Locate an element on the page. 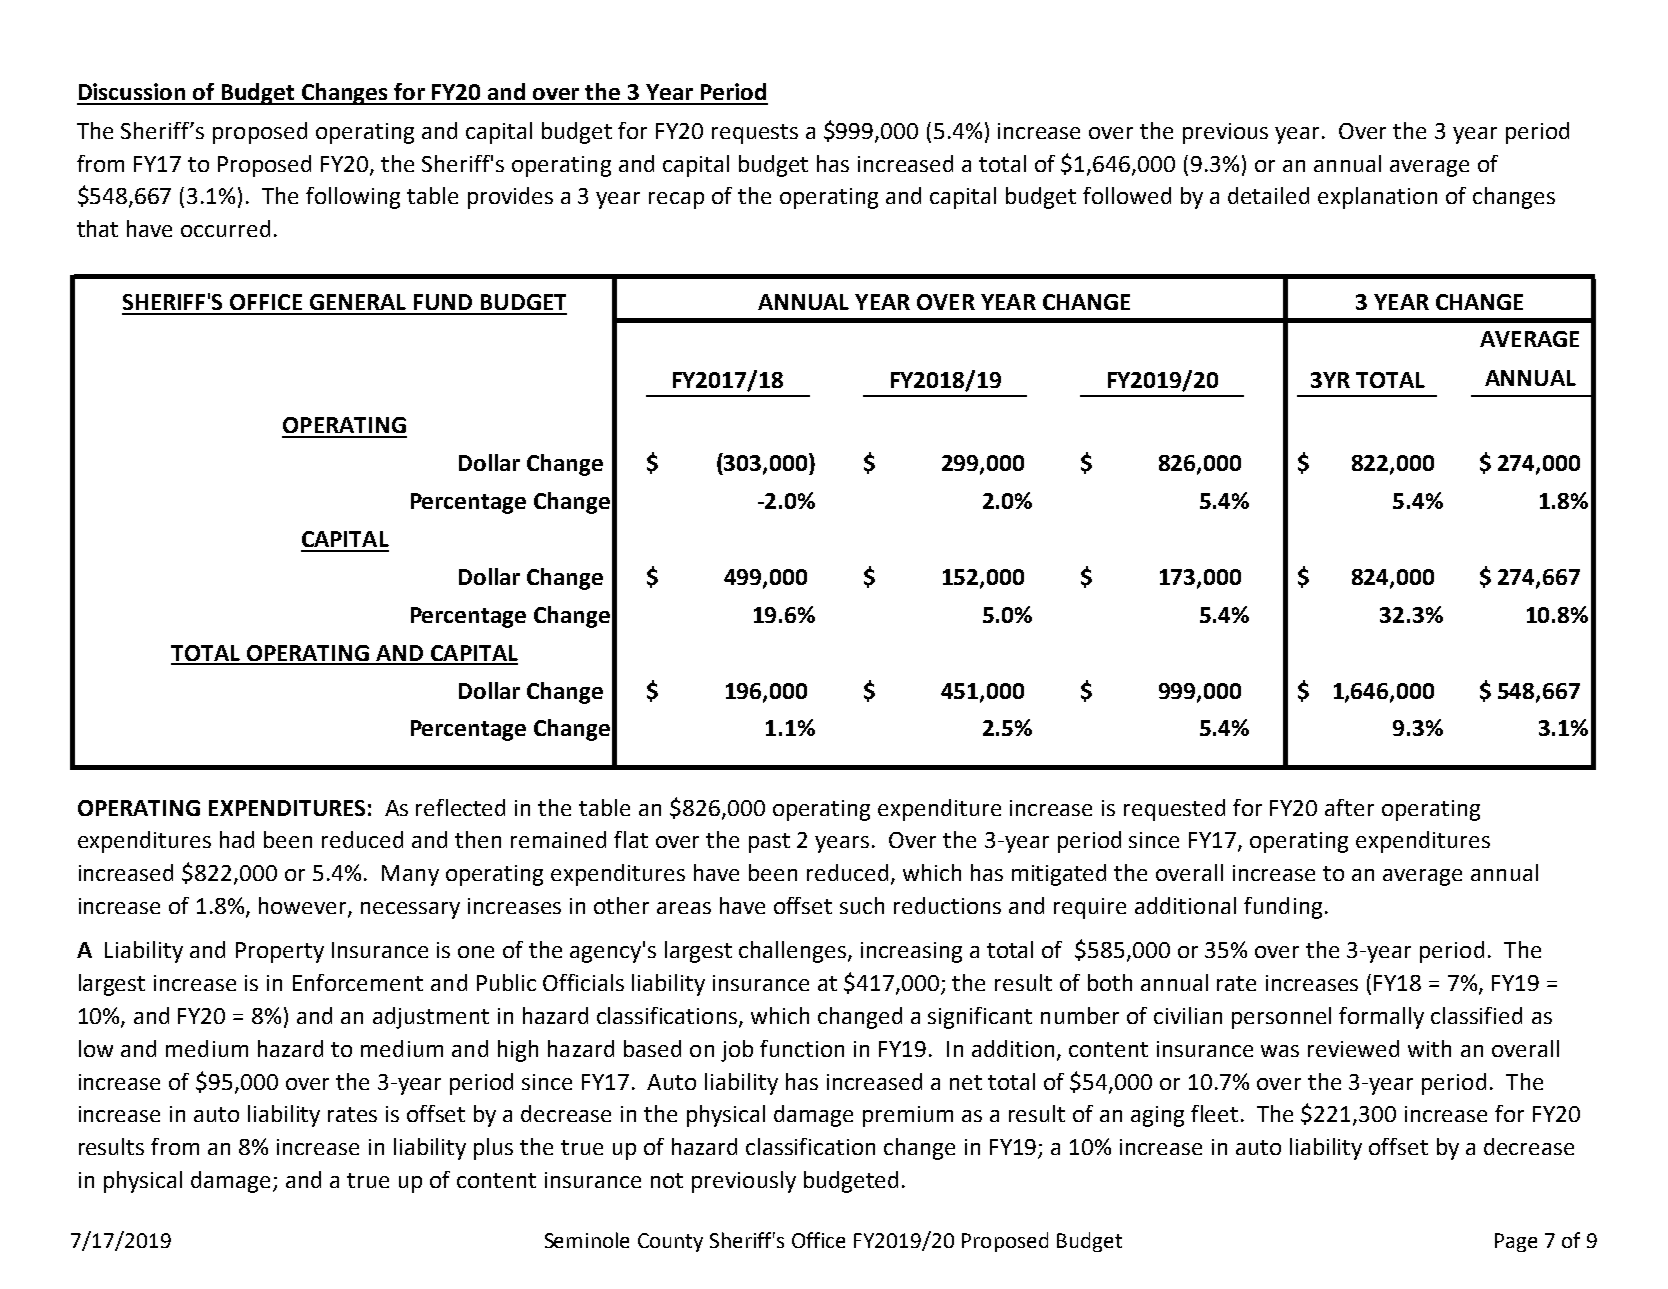  had is located at coordinates (237, 839).
